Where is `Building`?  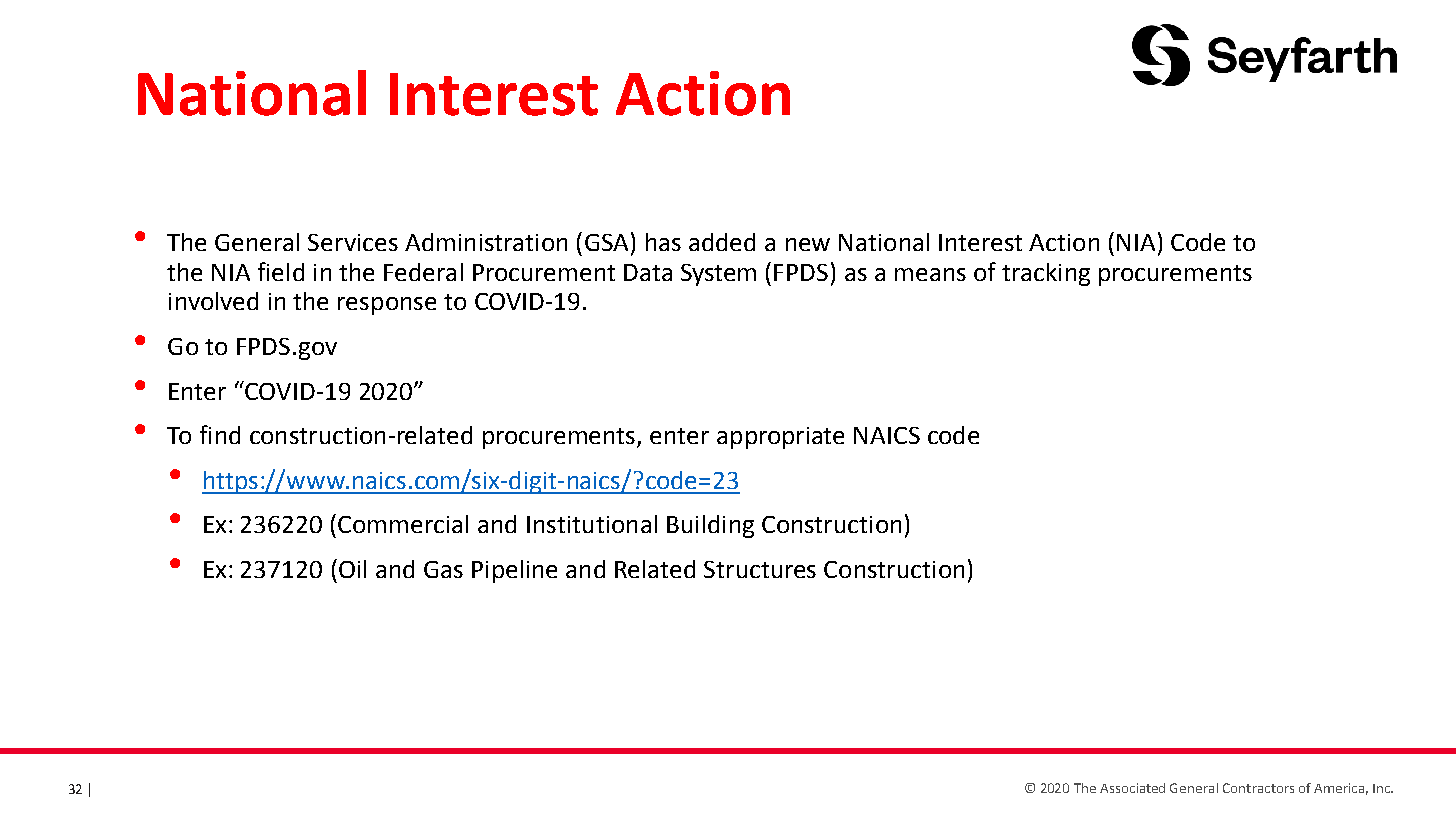
Building is located at coordinates (710, 526).
